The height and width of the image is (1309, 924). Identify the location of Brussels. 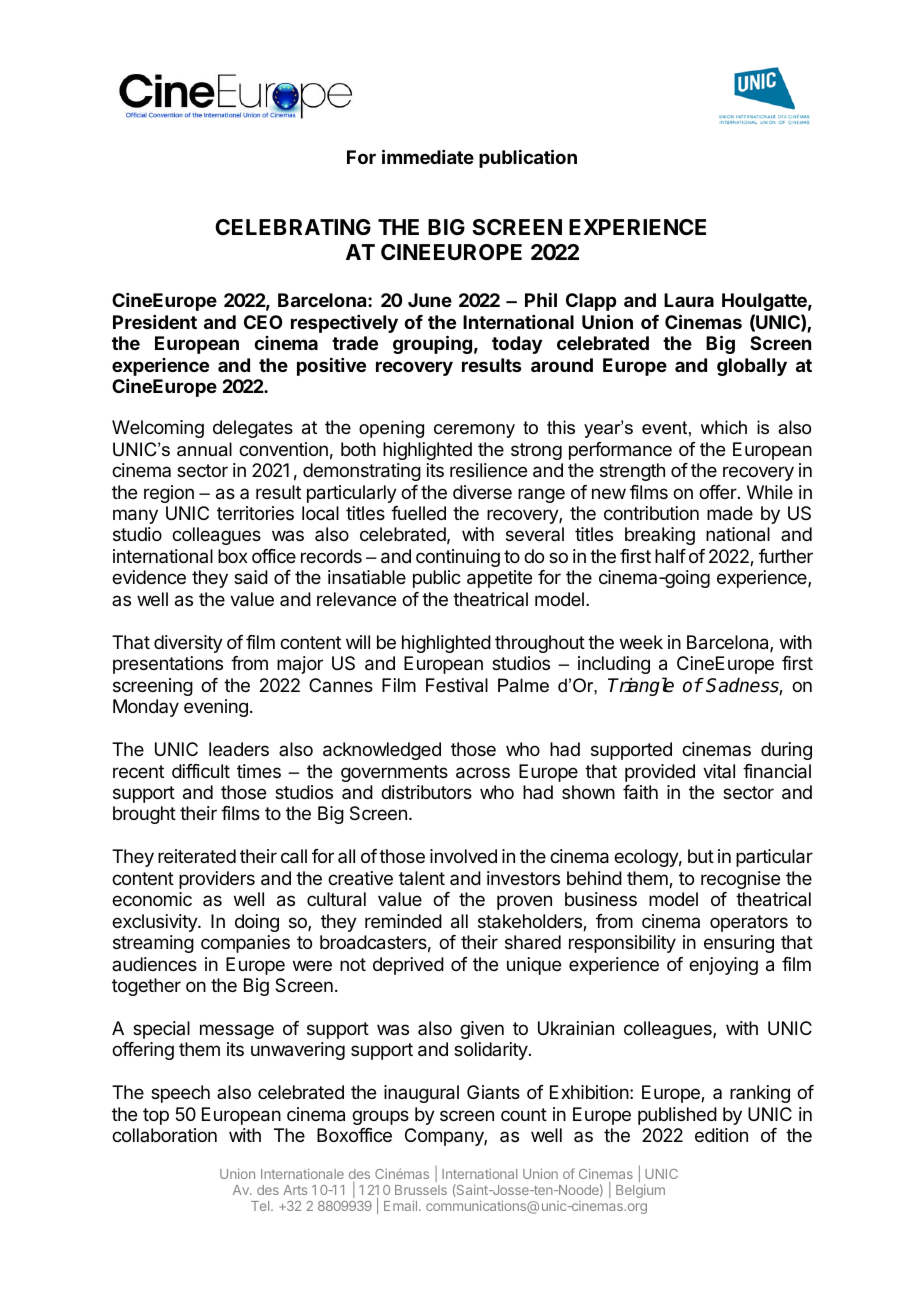
(421, 1190).
